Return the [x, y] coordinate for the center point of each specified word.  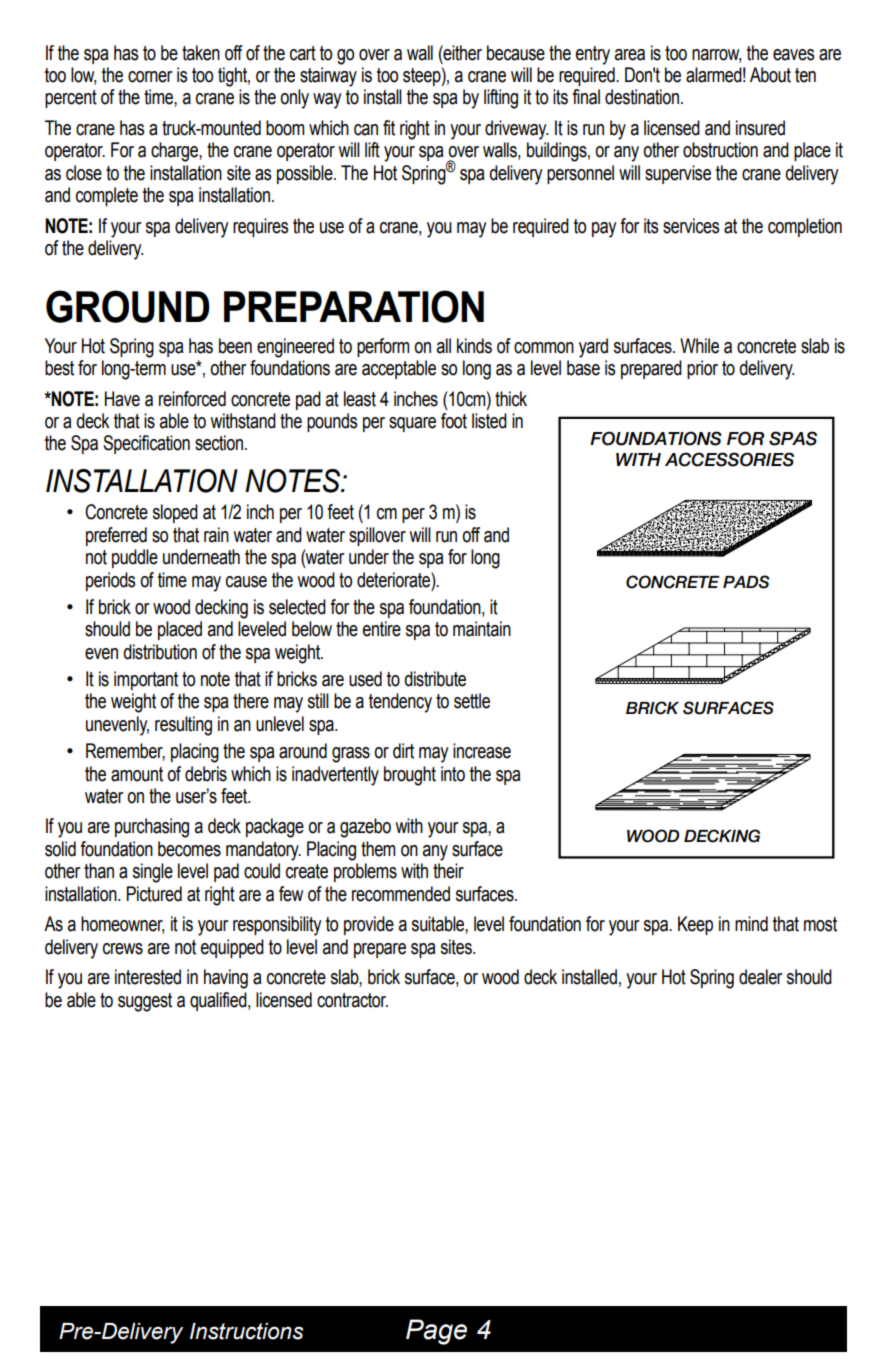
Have [122, 399]
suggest [145, 1002]
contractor [352, 1000]
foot [454, 421]
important [146, 680]
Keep [695, 925]
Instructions [247, 1331]
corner [150, 77]
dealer [760, 977]
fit [389, 128]
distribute [435, 679]
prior [702, 369]
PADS [746, 582]
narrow [716, 55]
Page [436, 1332]
